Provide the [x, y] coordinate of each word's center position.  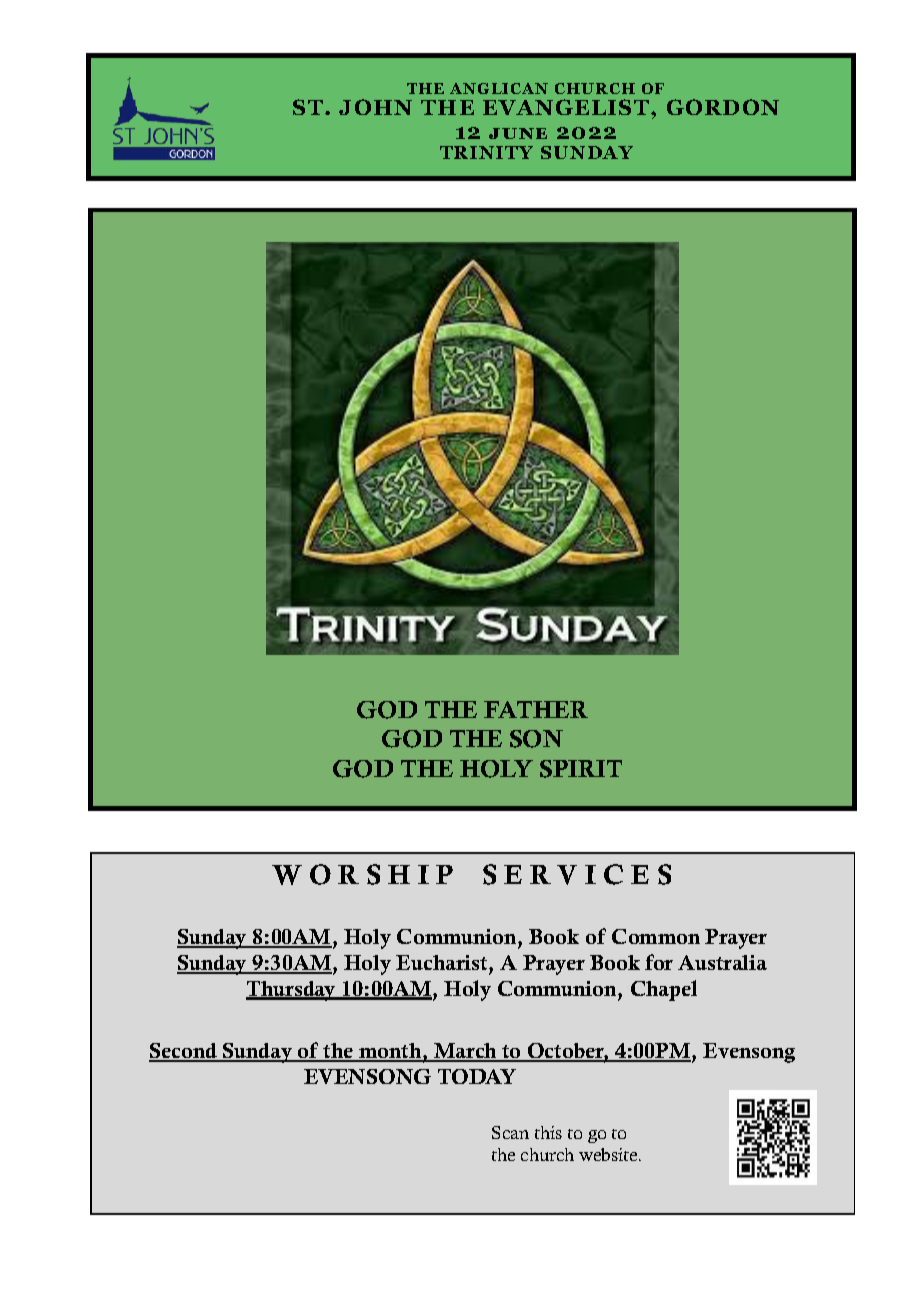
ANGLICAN [499, 88]
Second [184, 1052]
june [518, 133]
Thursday [292, 991]
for [659, 962]
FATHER [536, 709]
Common [656, 936]
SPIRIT [581, 769]
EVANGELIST [567, 107]
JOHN [375, 107]
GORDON [723, 107]
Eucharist [443, 962]
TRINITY [486, 152]
